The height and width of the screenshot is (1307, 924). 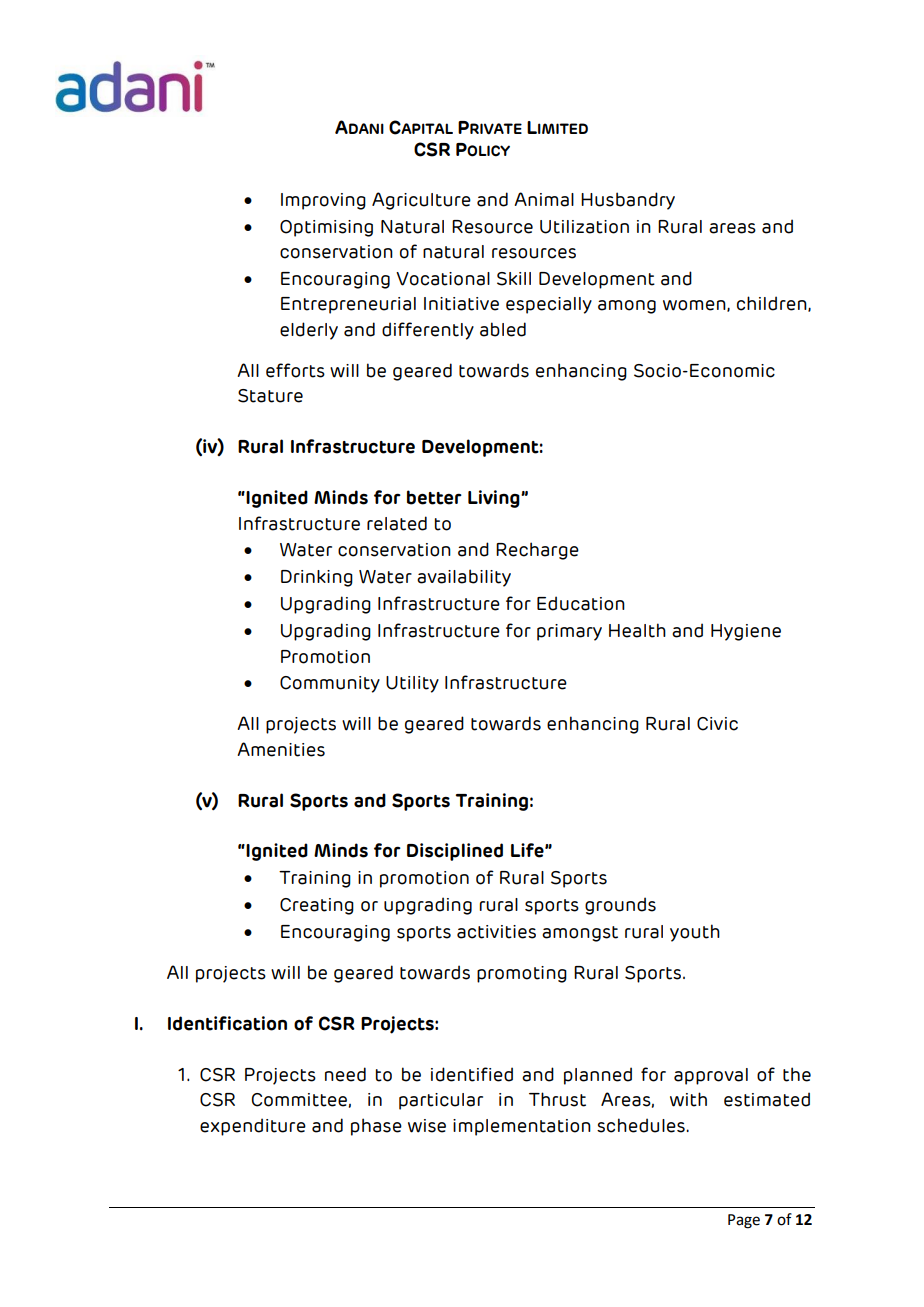 What do you see at coordinates (744, 1221) in the screenshot?
I see `Page` at bounding box center [744, 1221].
